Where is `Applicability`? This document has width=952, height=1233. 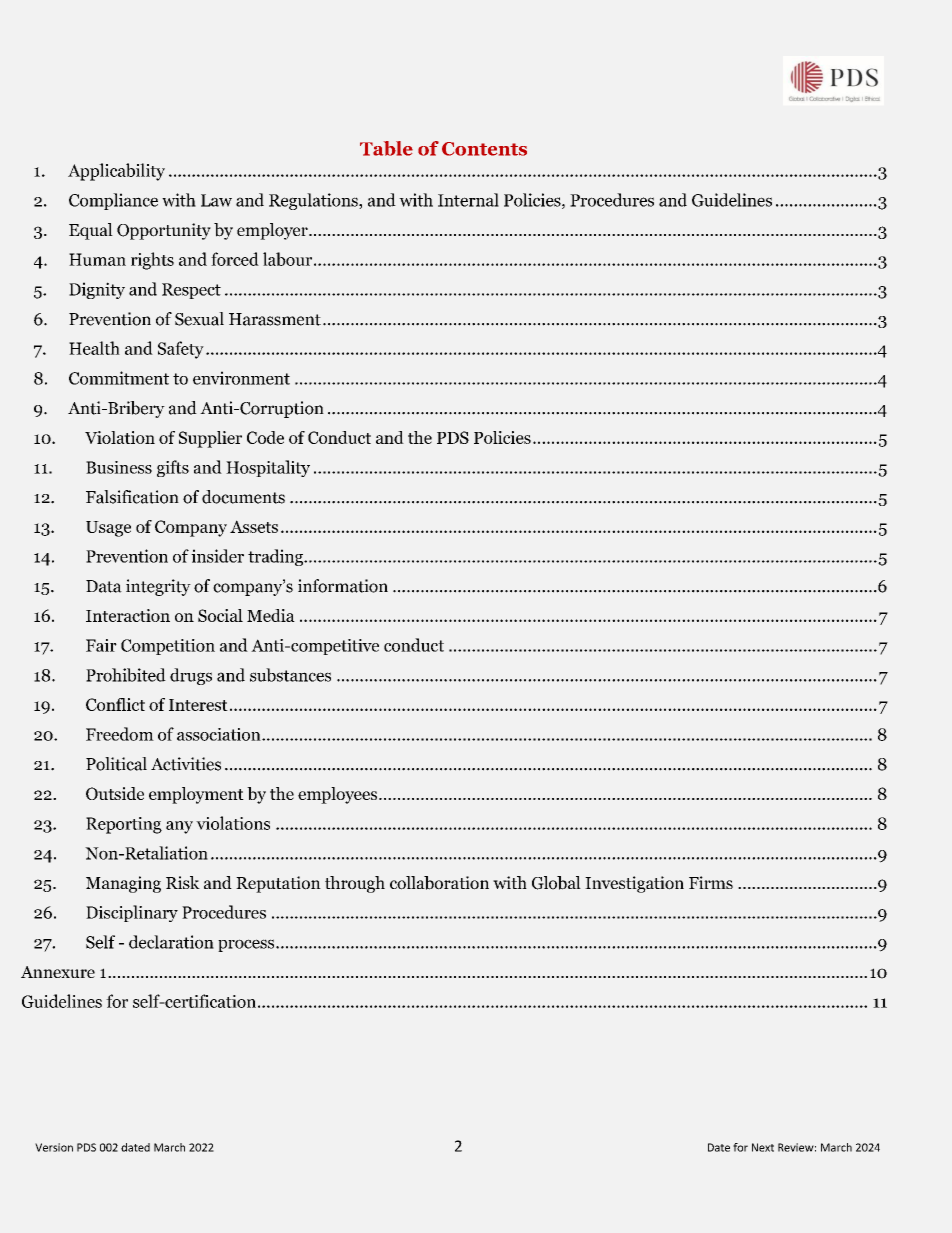 Applicability is located at coordinates (116, 172).
